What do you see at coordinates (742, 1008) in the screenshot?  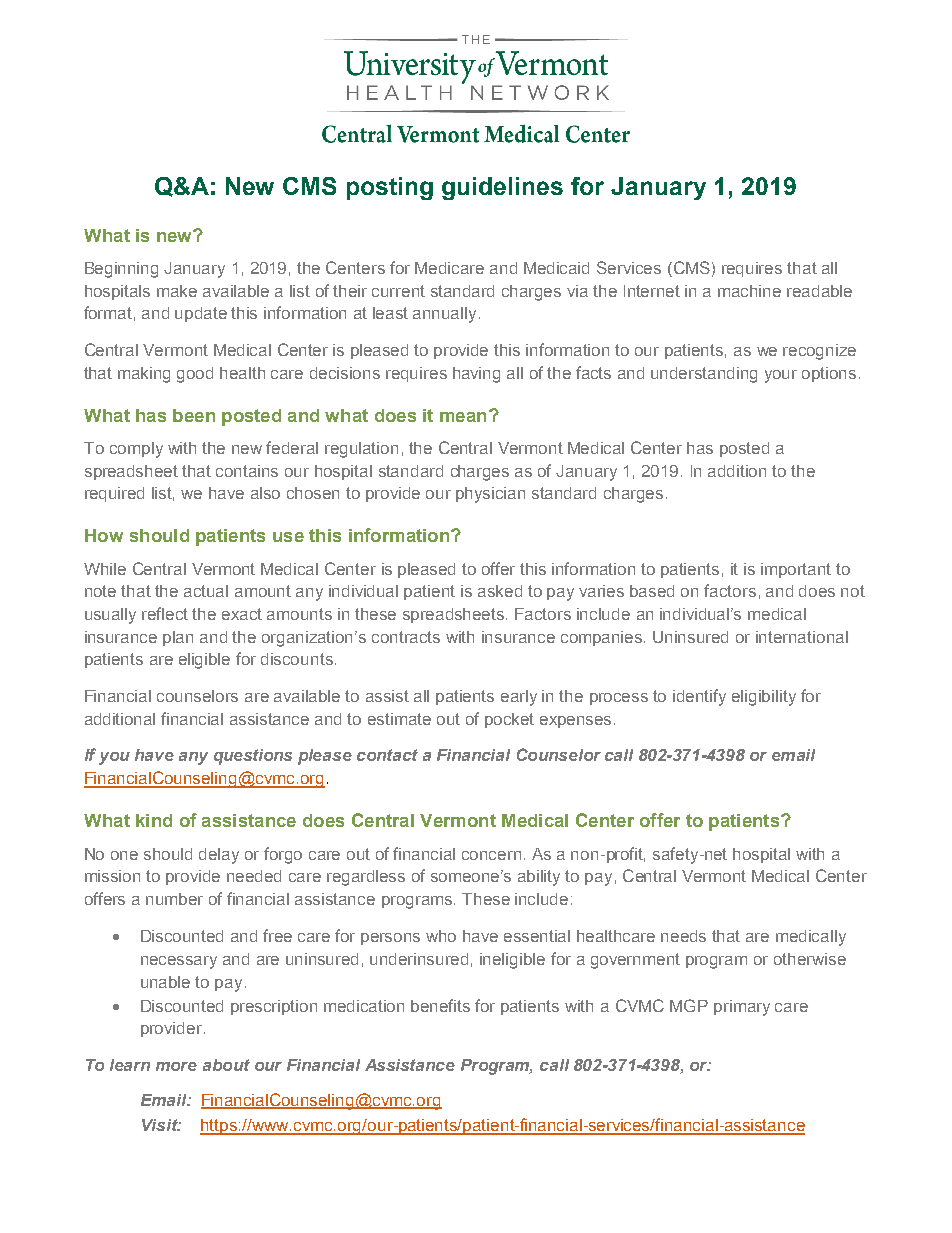 I see `primary` at bounding box center [742, 1008].
